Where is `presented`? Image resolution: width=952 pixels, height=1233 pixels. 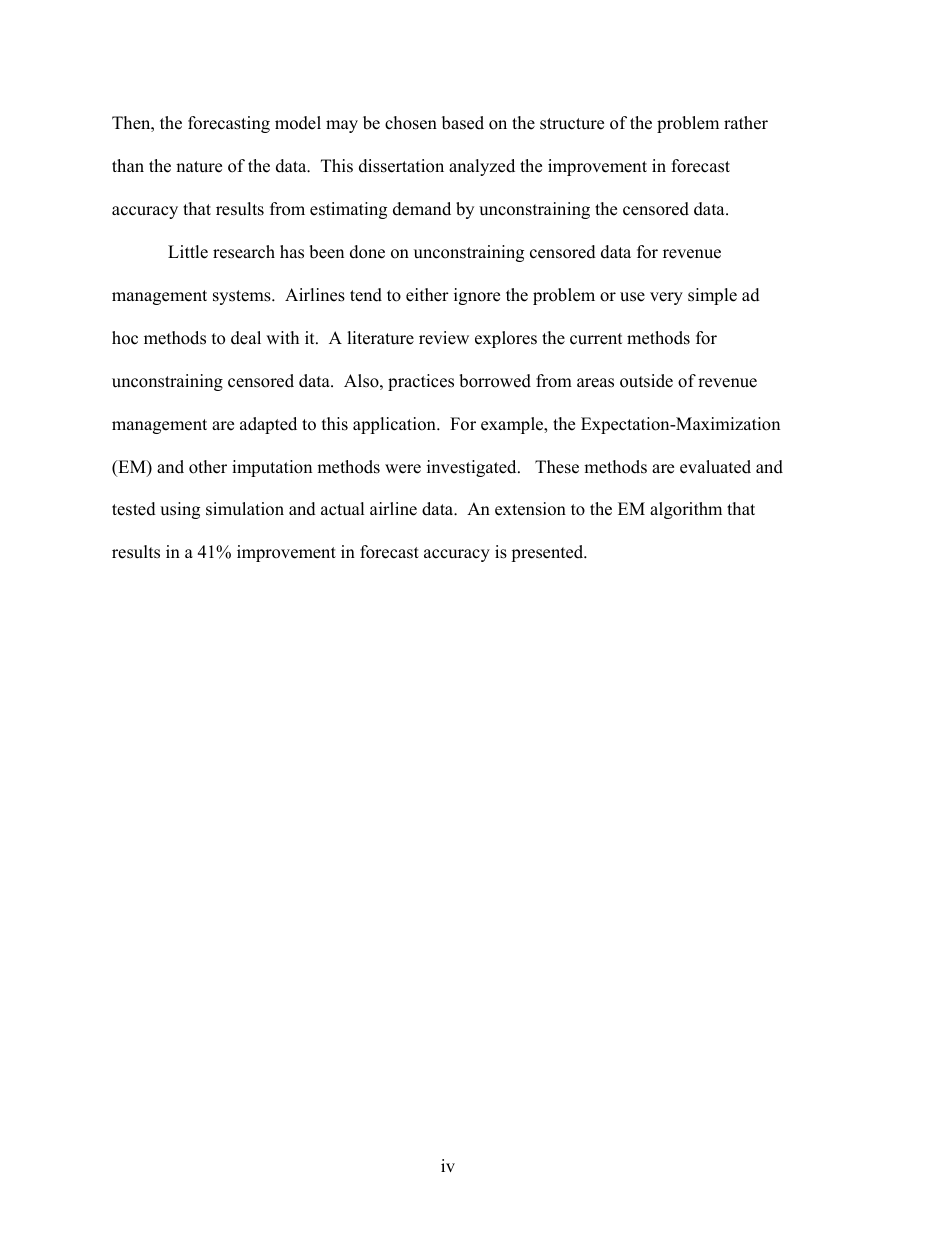 presented is located at coordinates (548, 553).
